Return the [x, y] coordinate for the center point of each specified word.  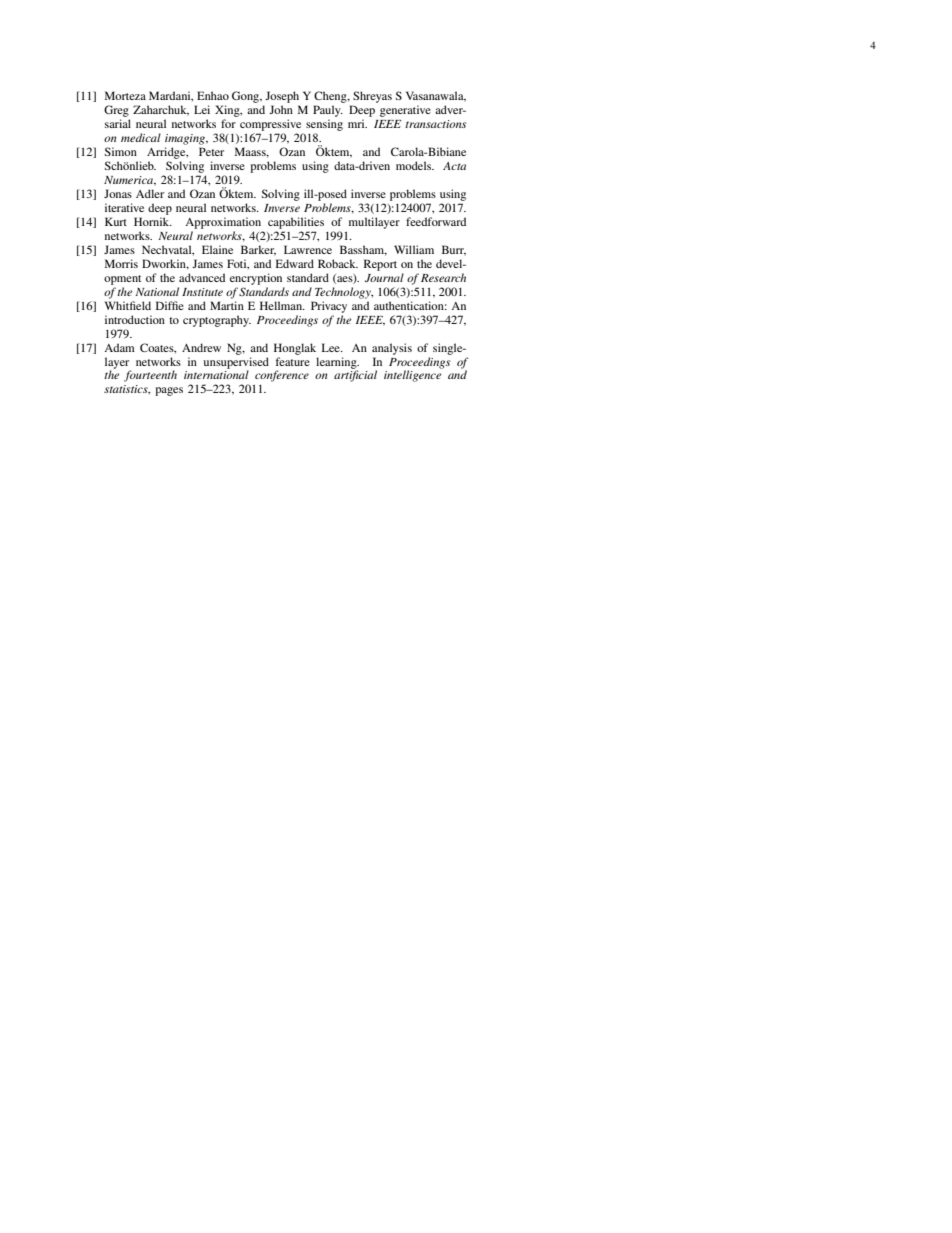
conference [282, 376]
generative [405, 111]
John [281, 109]
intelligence [412, 376]
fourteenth [150, 376]
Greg [116, 111]
